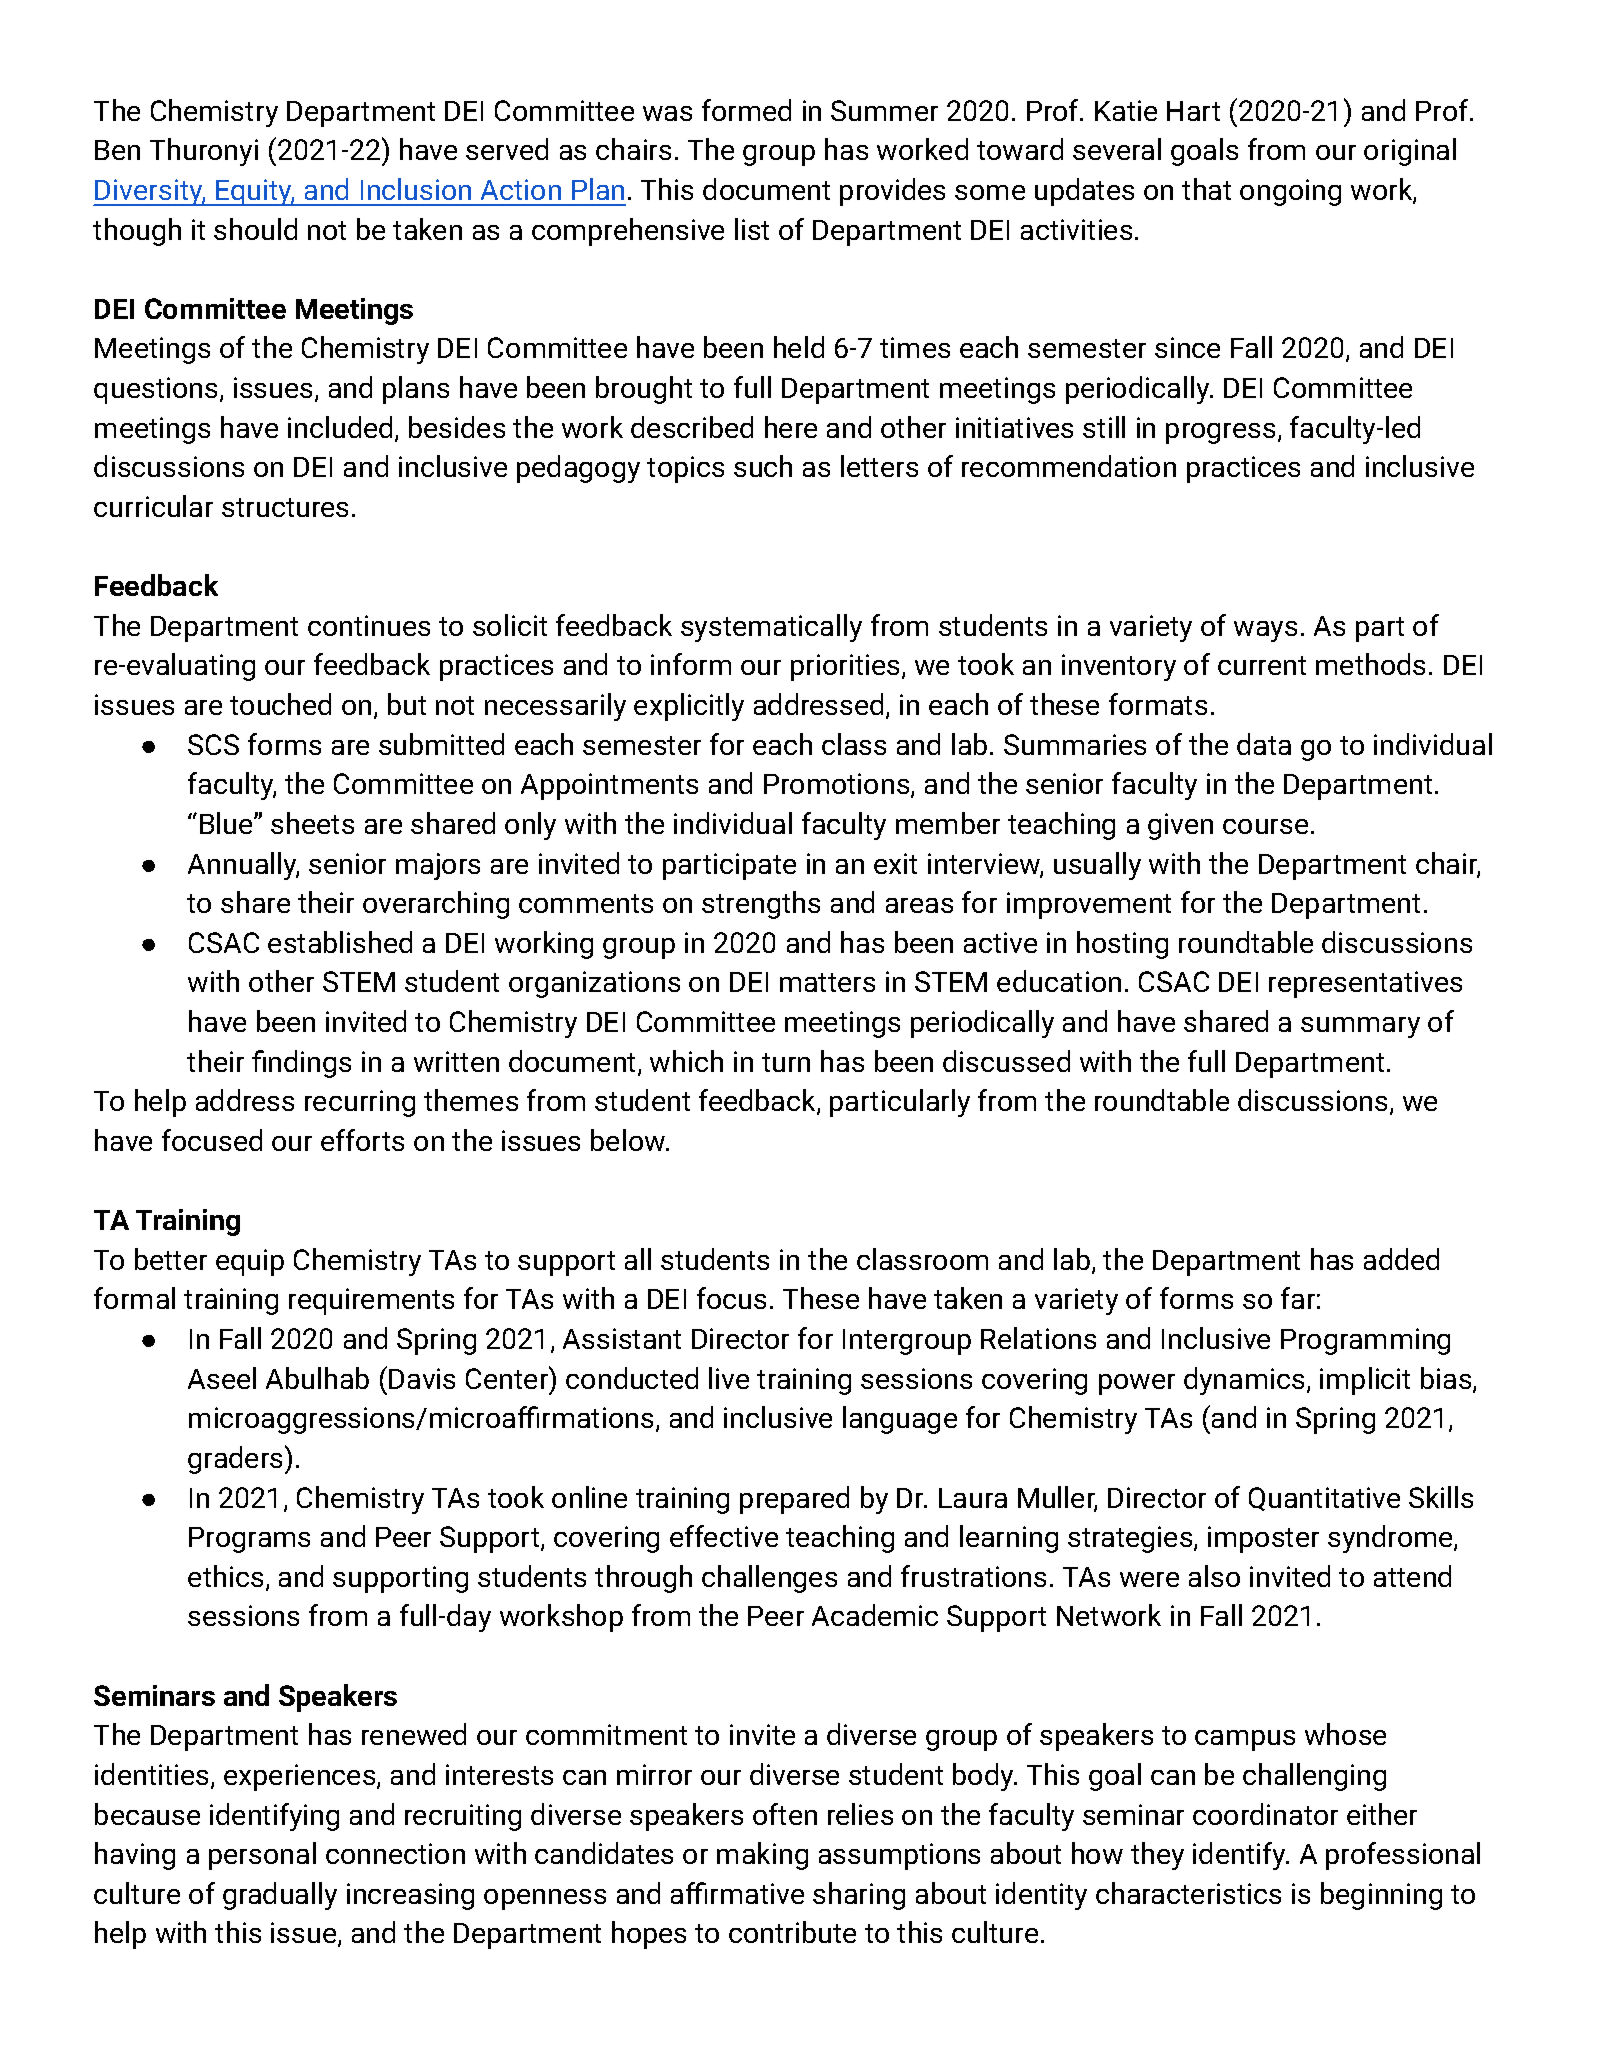 Image resolution: width=1597 pixels, height=2067 pixels. Describe the element at coordinates (746, 110) in the screenshot. I see `formed` at that location.
